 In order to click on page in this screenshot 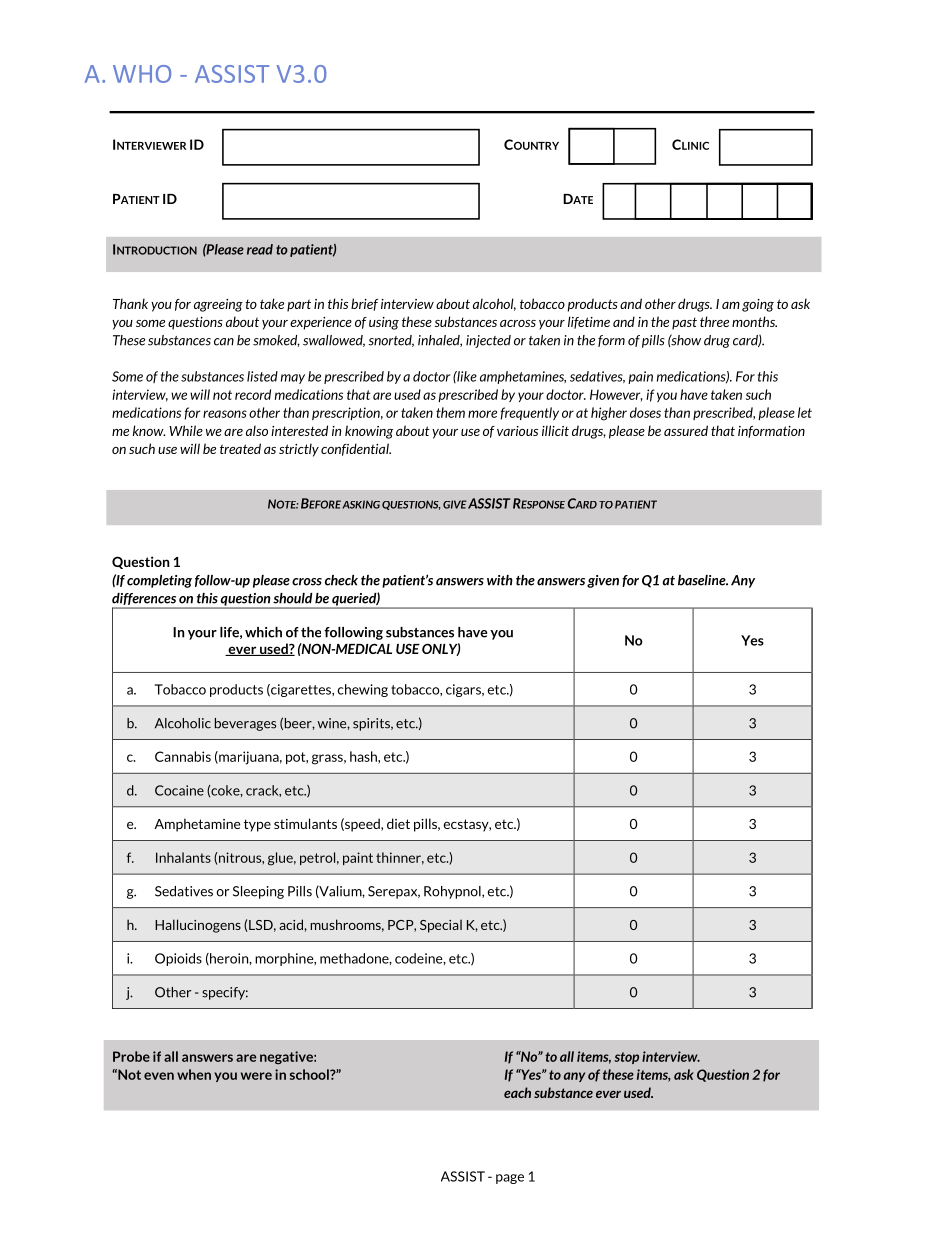, I will do `click(510, 1179)`.
